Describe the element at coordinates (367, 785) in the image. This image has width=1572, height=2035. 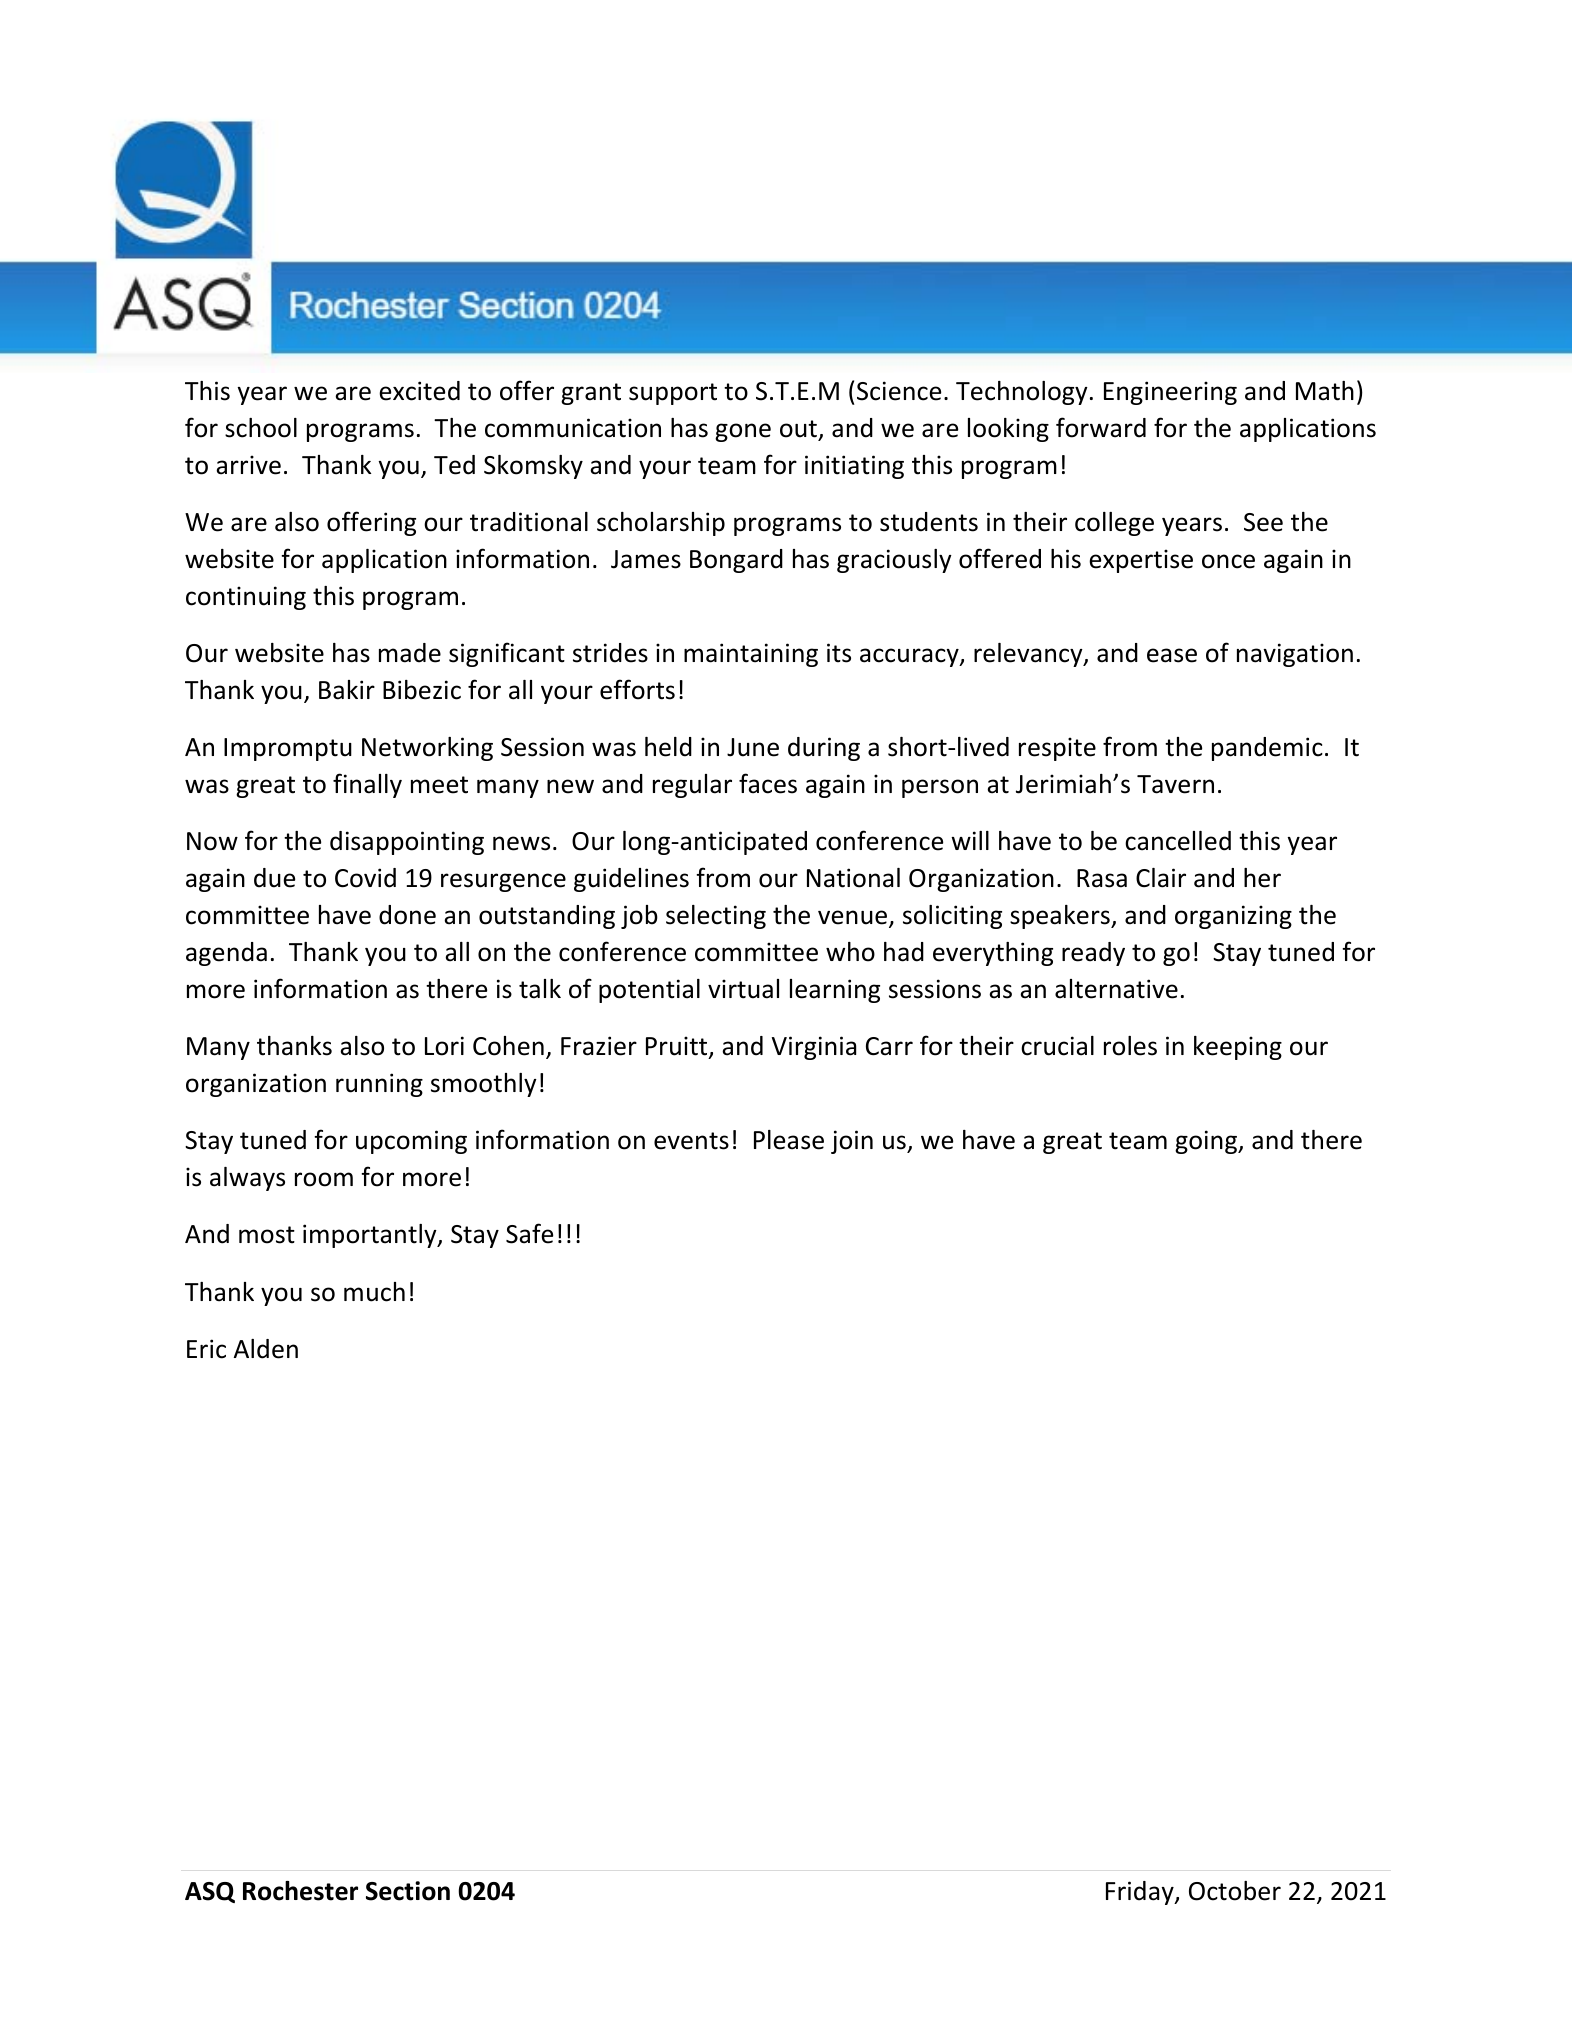
I see `finally` at that location.
